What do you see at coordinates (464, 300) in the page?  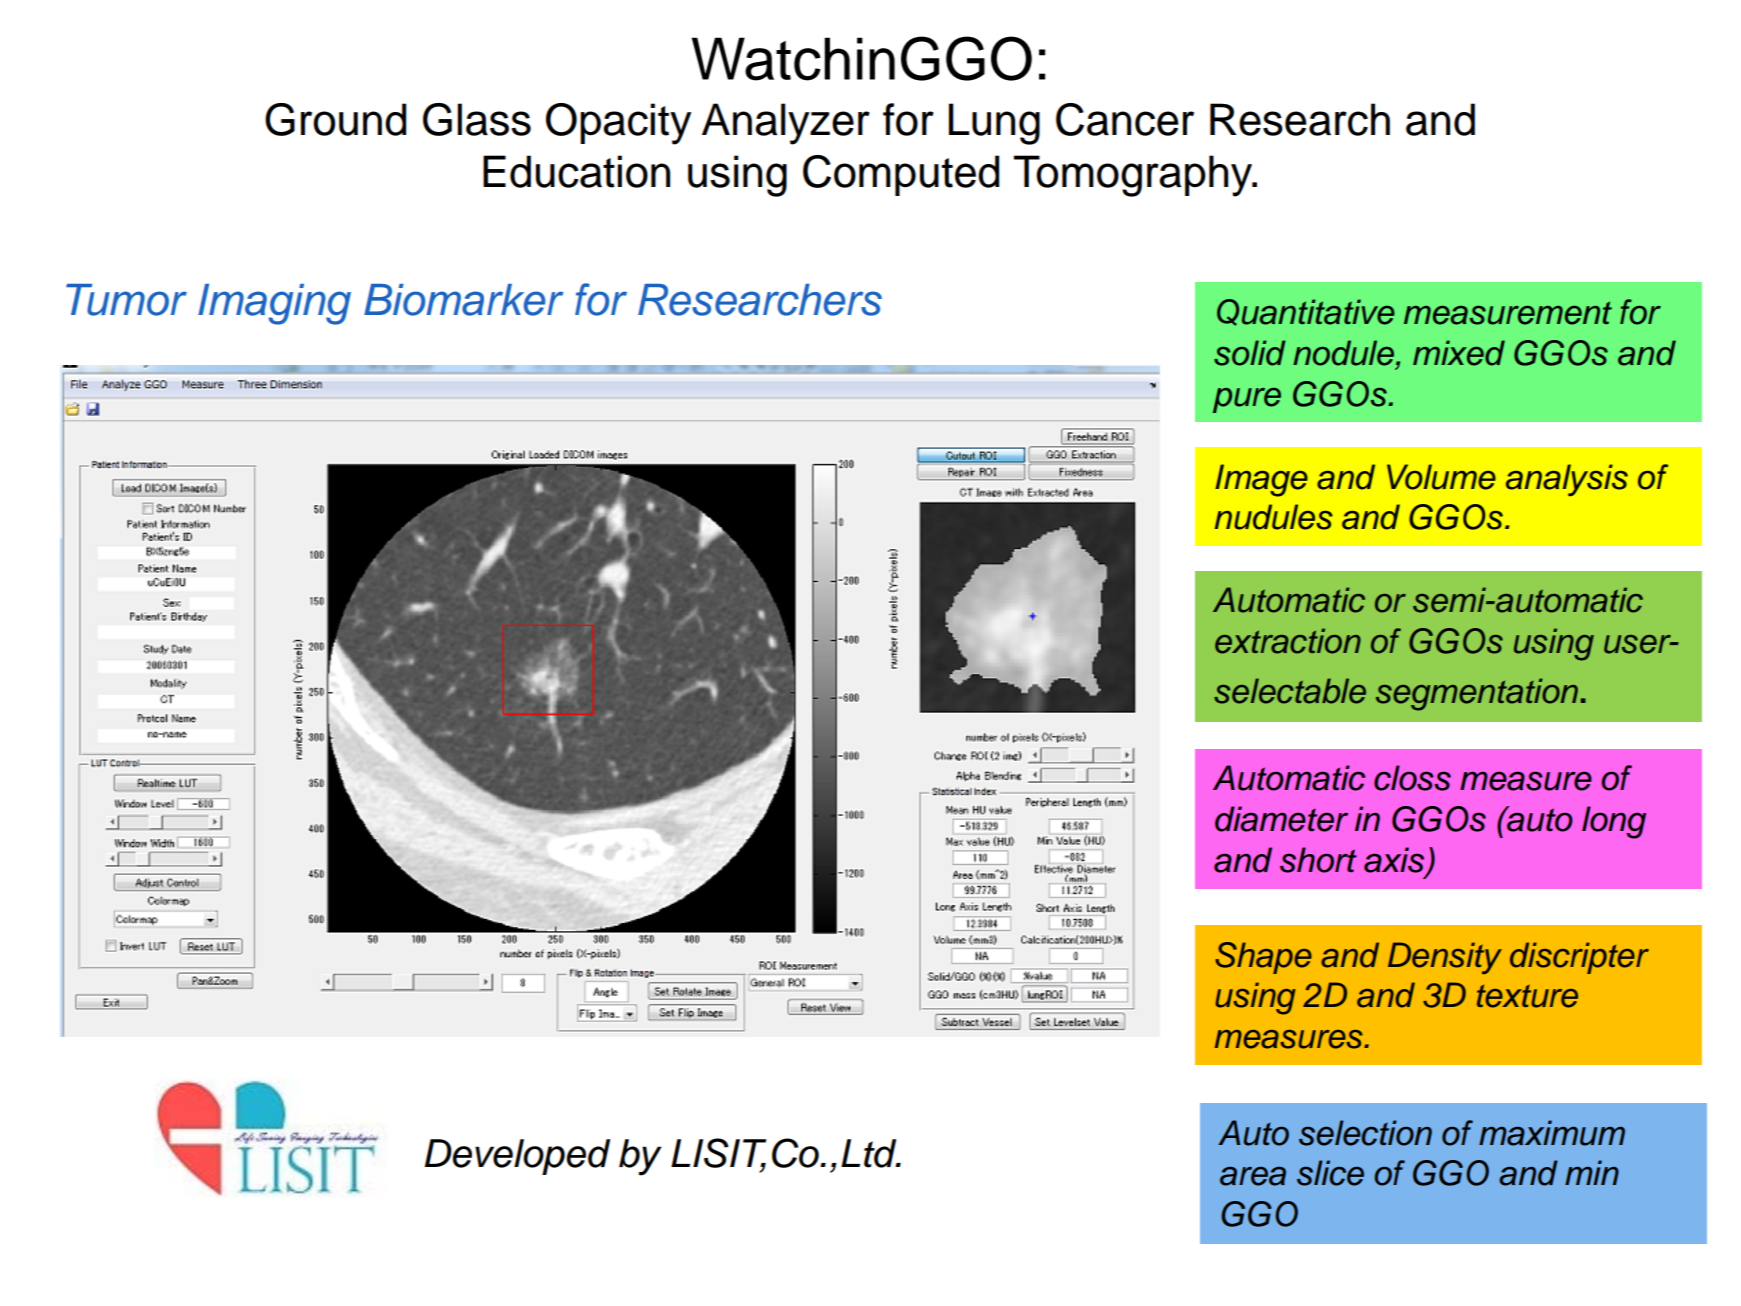 I see `Biomarker` at bounding box center [464, 300].
